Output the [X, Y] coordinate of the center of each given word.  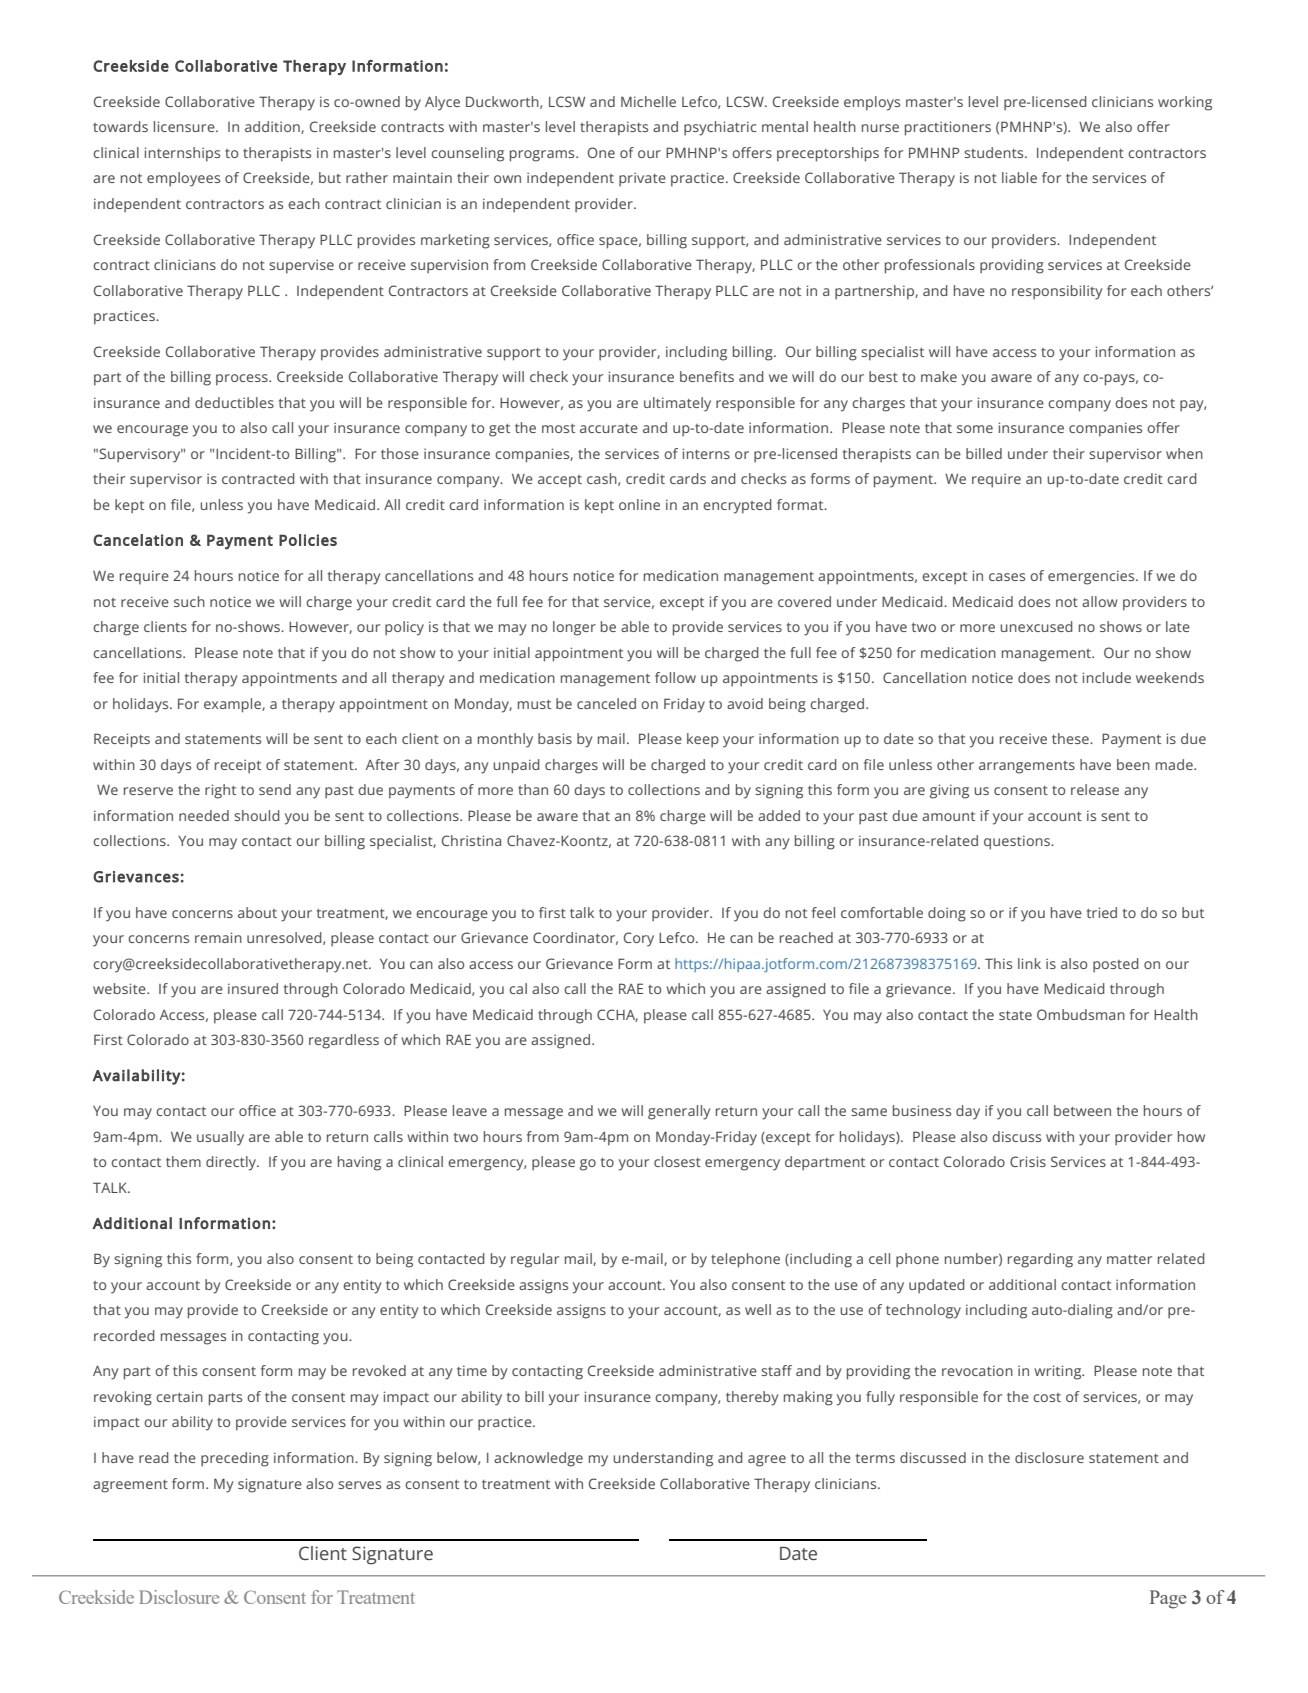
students [995, 152]
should [257, 815]
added [779, 815]
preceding [235, 1459]
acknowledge [538, 1459]
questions [1018, 842]
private [642, 179]
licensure [185, 126]
